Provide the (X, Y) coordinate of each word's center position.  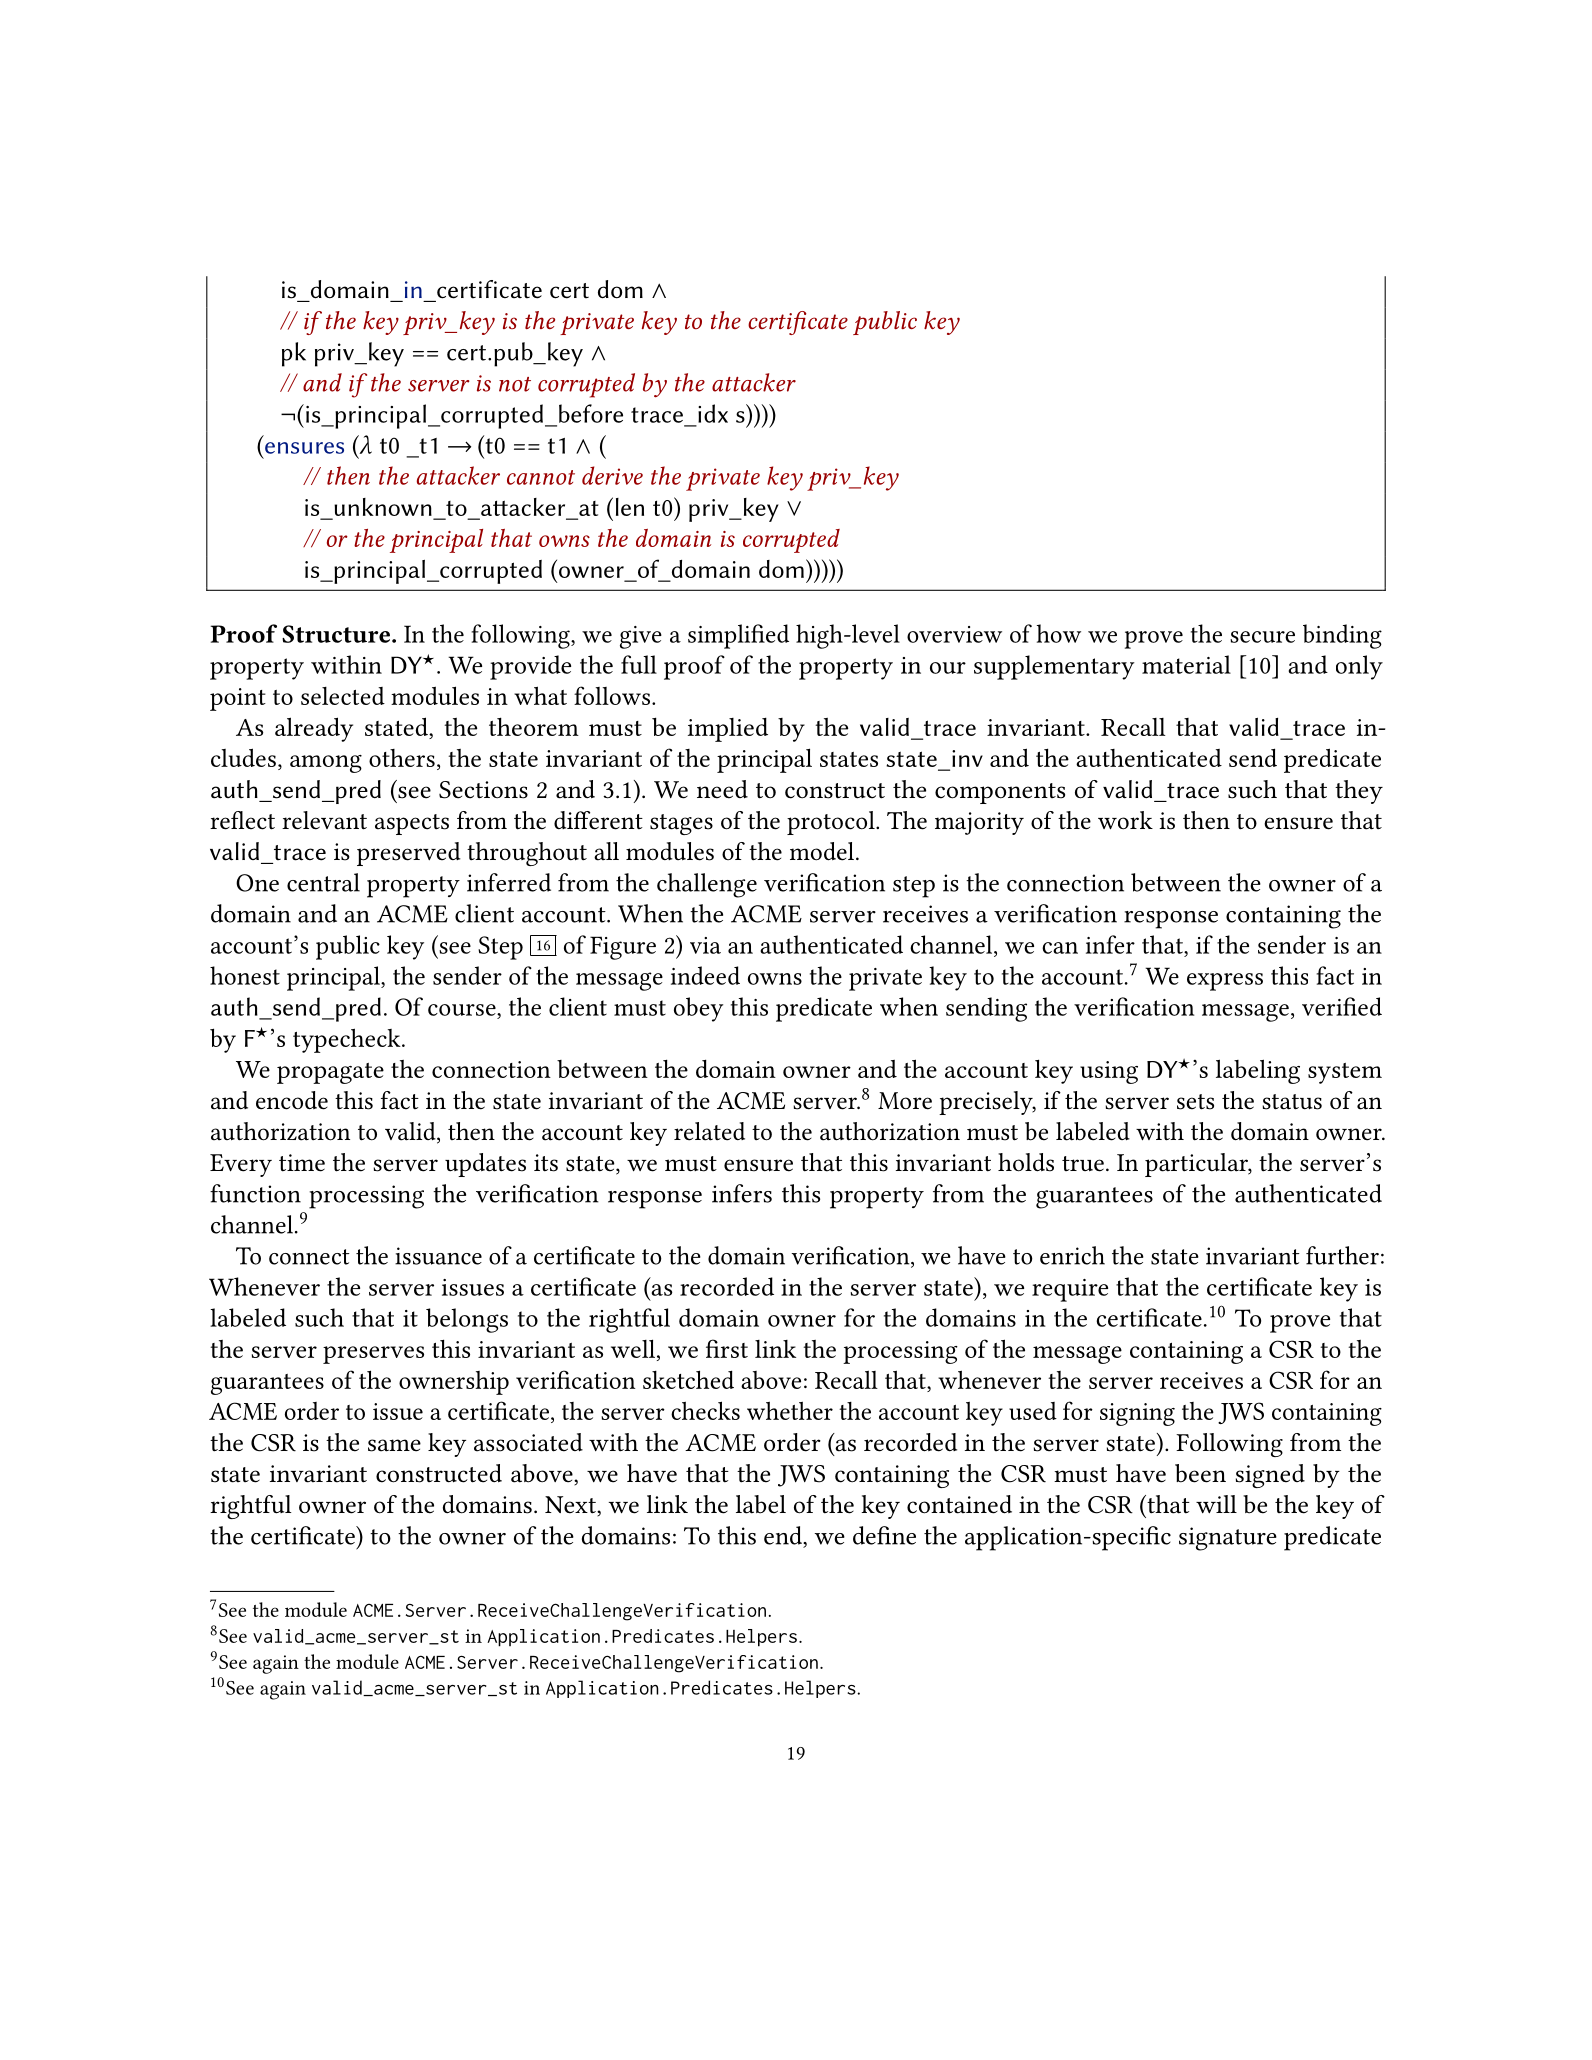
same (394, 1445)
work (1125, 820)
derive (612, 475)
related (709, 1131)
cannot (541, 477)
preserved (409, 854)
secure (1262, 637)
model (823, 851)
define (884, 1535)
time (302, 1163)
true (1083, 1164)
